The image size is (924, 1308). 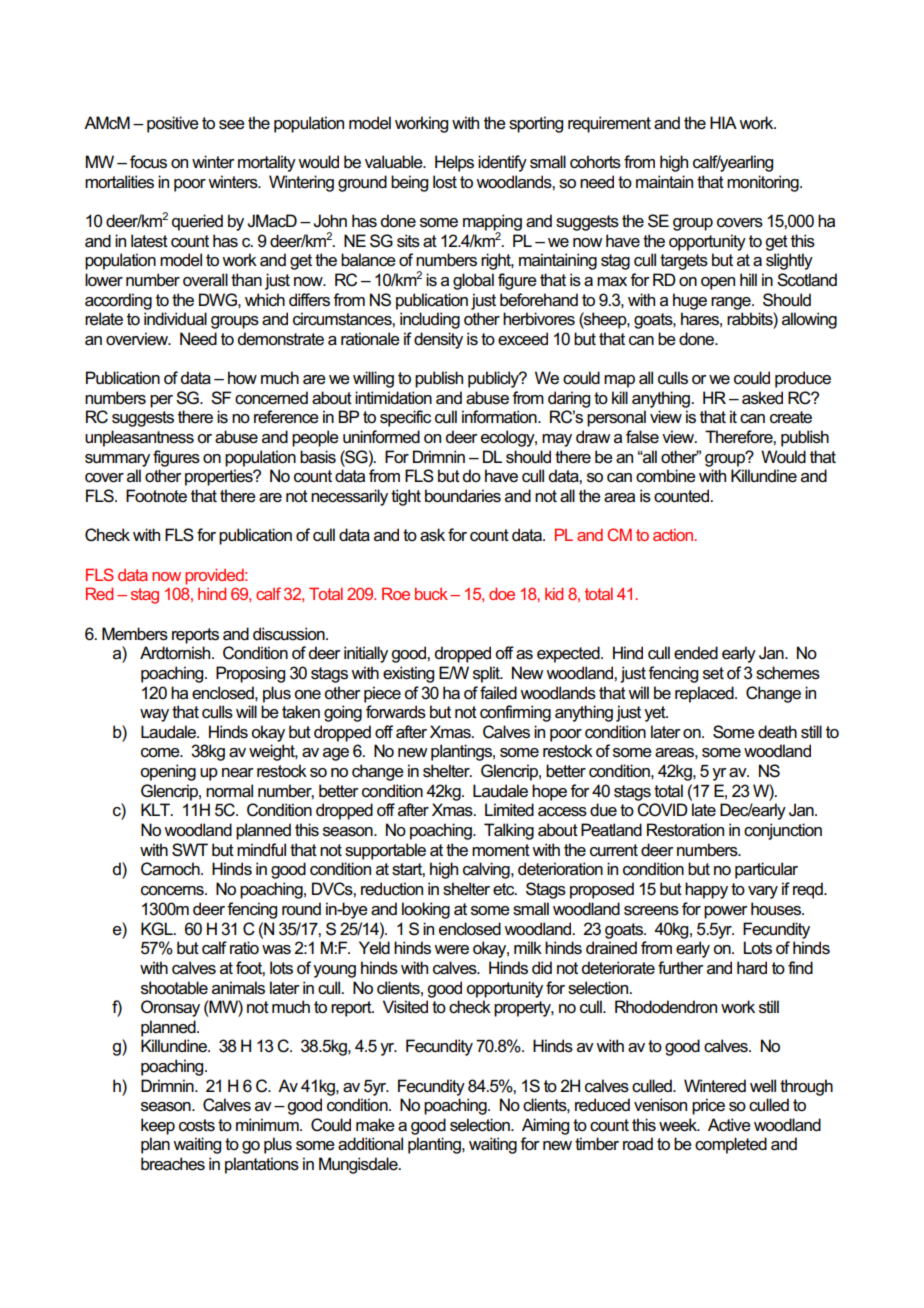 What do you see at coordinates (135, 634) in the screenshot?
I see `Members` at bounding box center [135, 634].
